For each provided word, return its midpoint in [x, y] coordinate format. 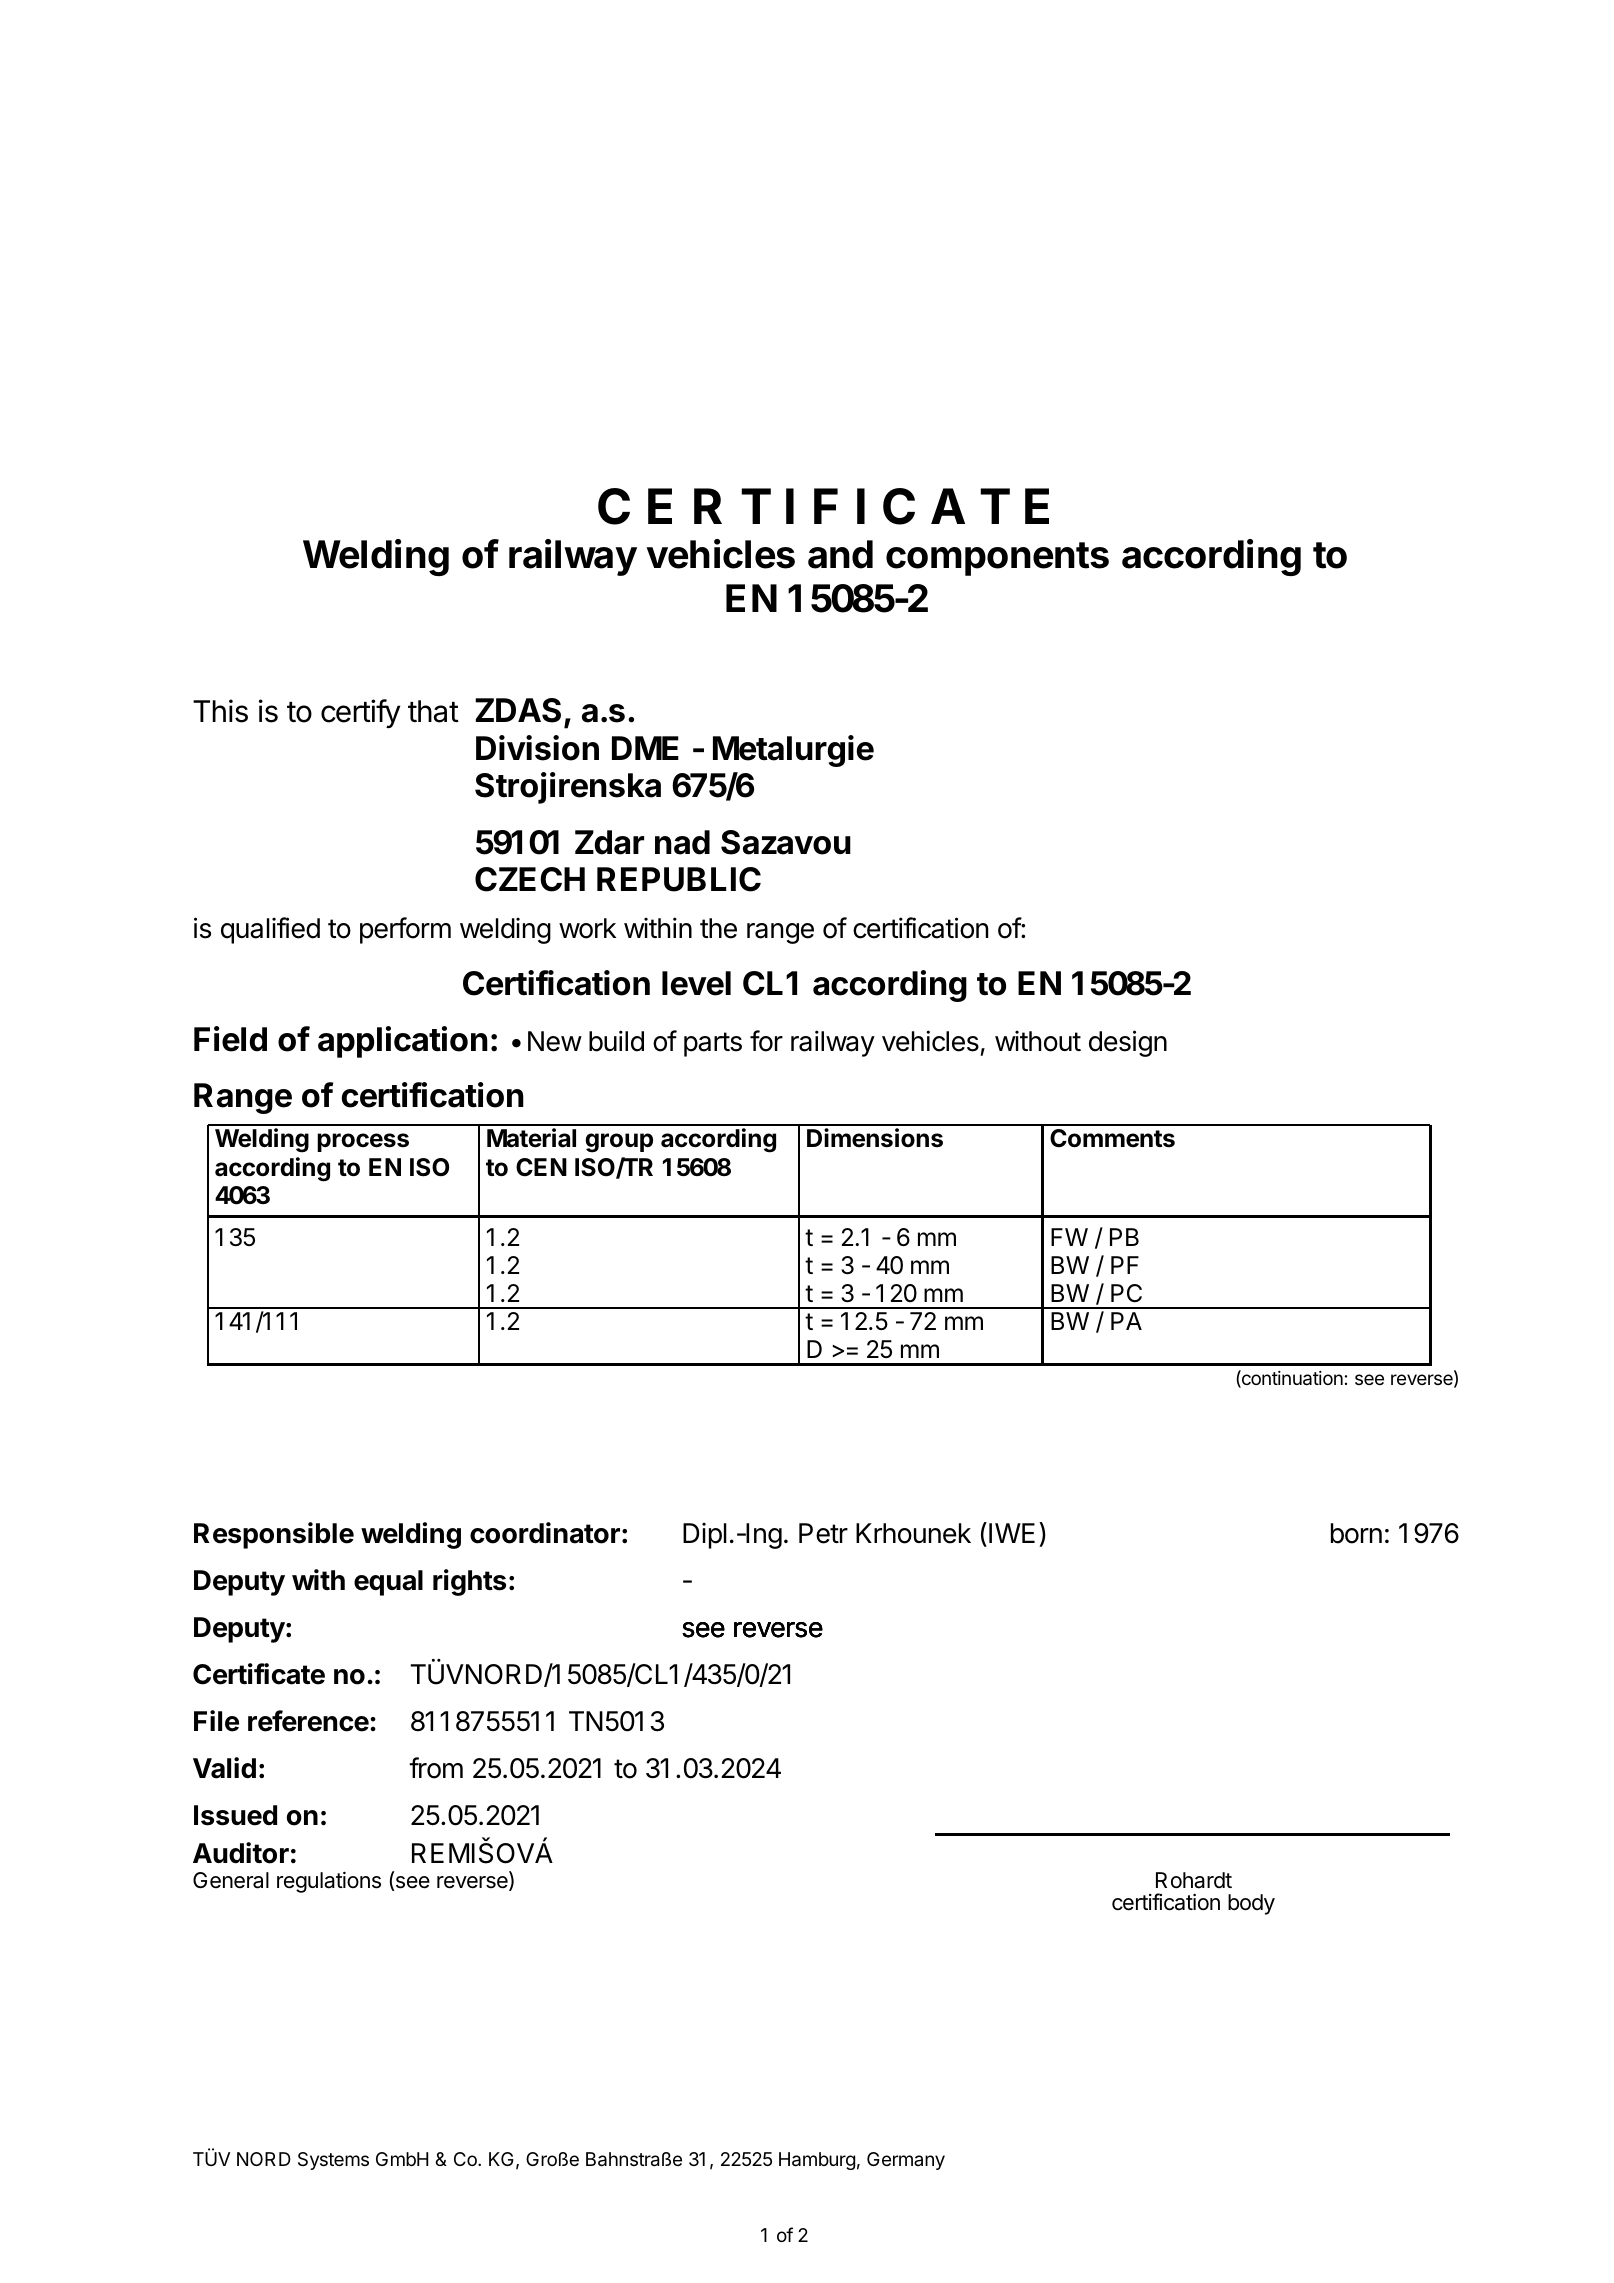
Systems [333, 2161]
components [997, 559]
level [696, 983]
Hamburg [817, 2161]
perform [405, 930]
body [1251, 1904]
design [1128, 1043]
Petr [823, 1533]
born [1356, 1533]
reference [308, 1721]
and [840, 554]
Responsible [274, 1535]
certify [360, 713]
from [436, 1768]
